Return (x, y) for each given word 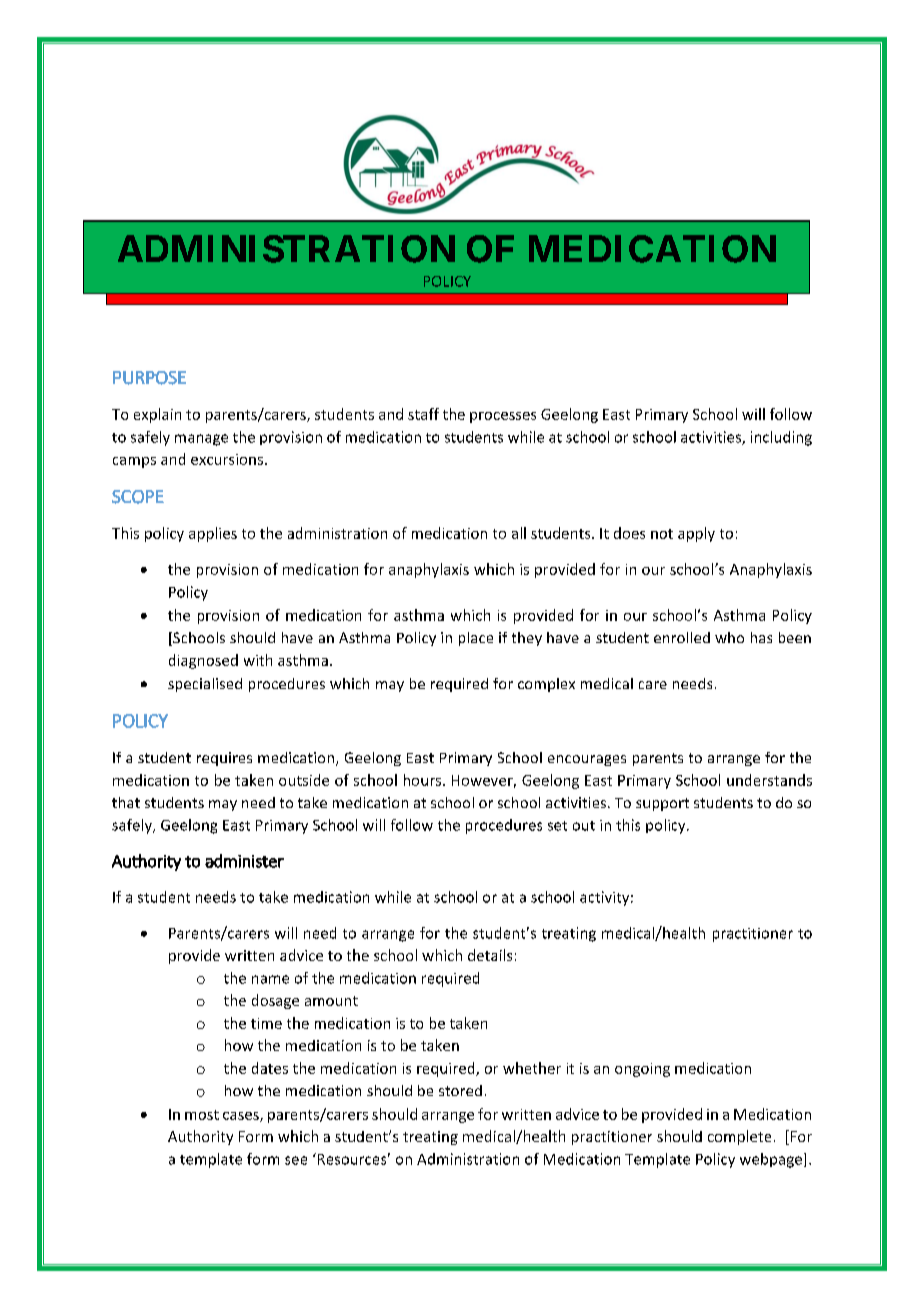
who (729, 637)
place (476, 639)
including (781, 438)
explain (157, 415)
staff (423, 414)
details (490, 955)
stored (460, 1090)
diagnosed (203, 661)
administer (244, 861)
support (662, 804)
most (202, 1115)
